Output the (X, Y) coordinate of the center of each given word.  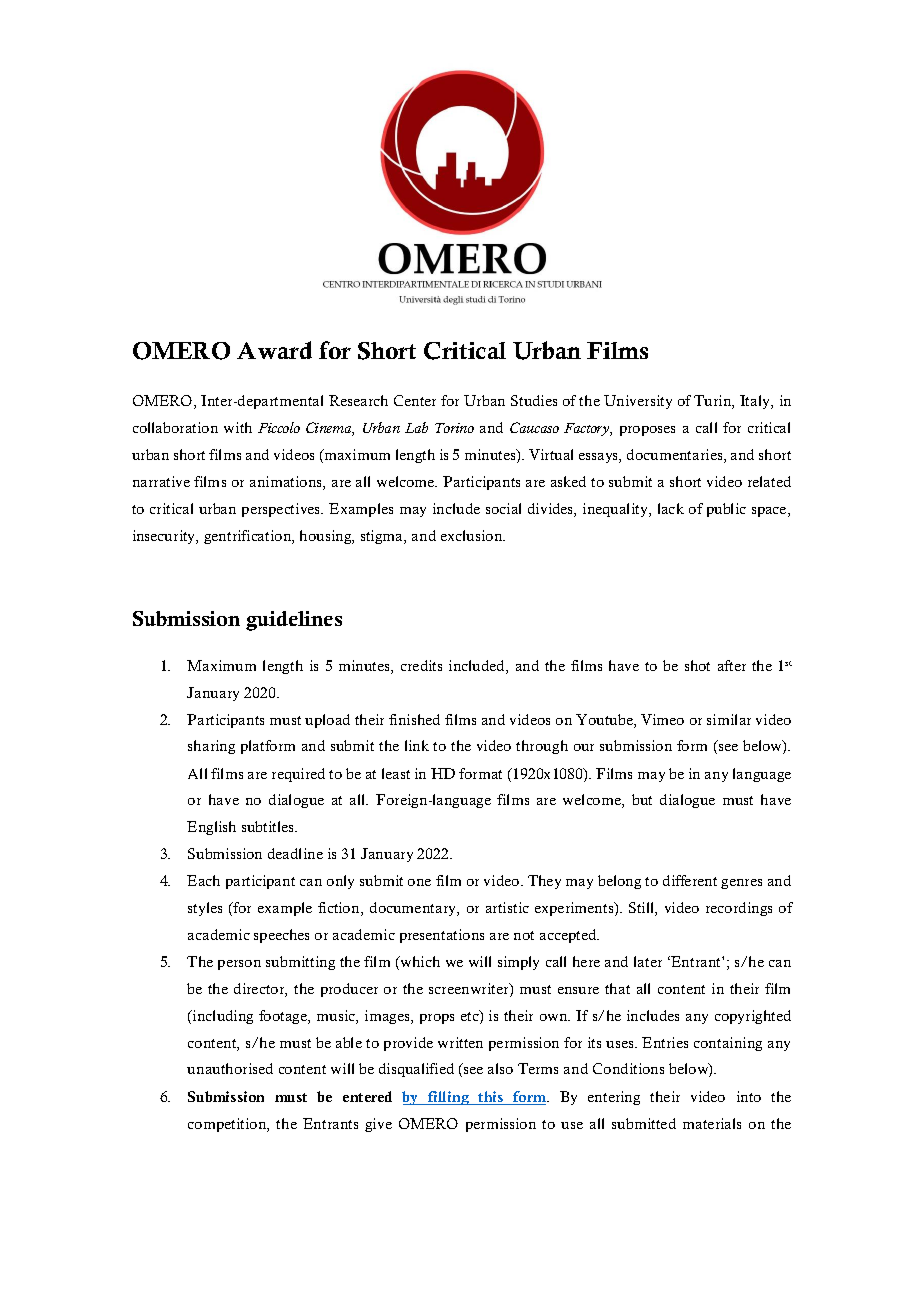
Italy (756, 402)
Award (274, 350)
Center (415, 400)
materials (712, 1123)
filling (448, 1098)
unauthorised (230, 1068)
